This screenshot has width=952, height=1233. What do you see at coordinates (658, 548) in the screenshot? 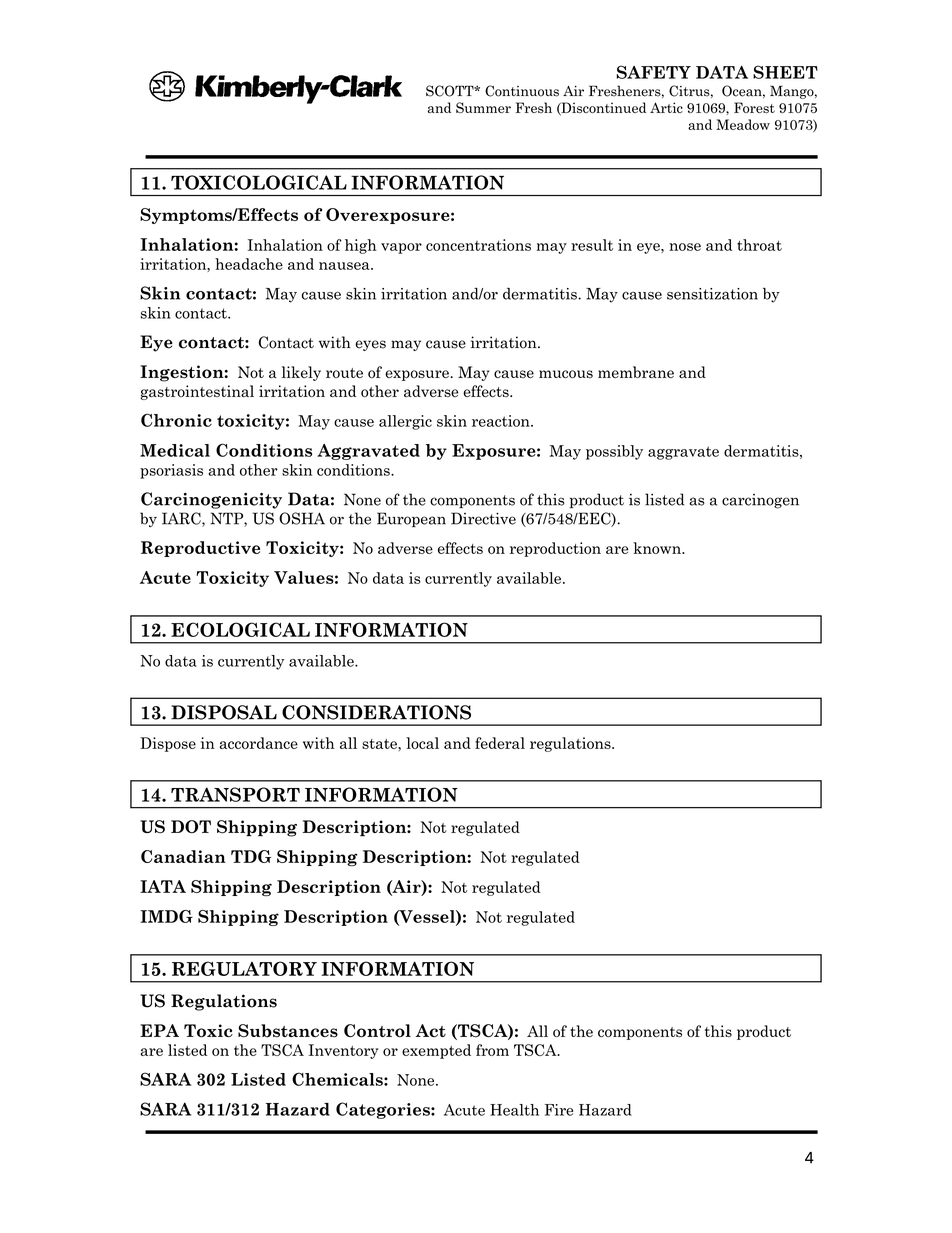
I see `known` at bounding box center [658, 548].
